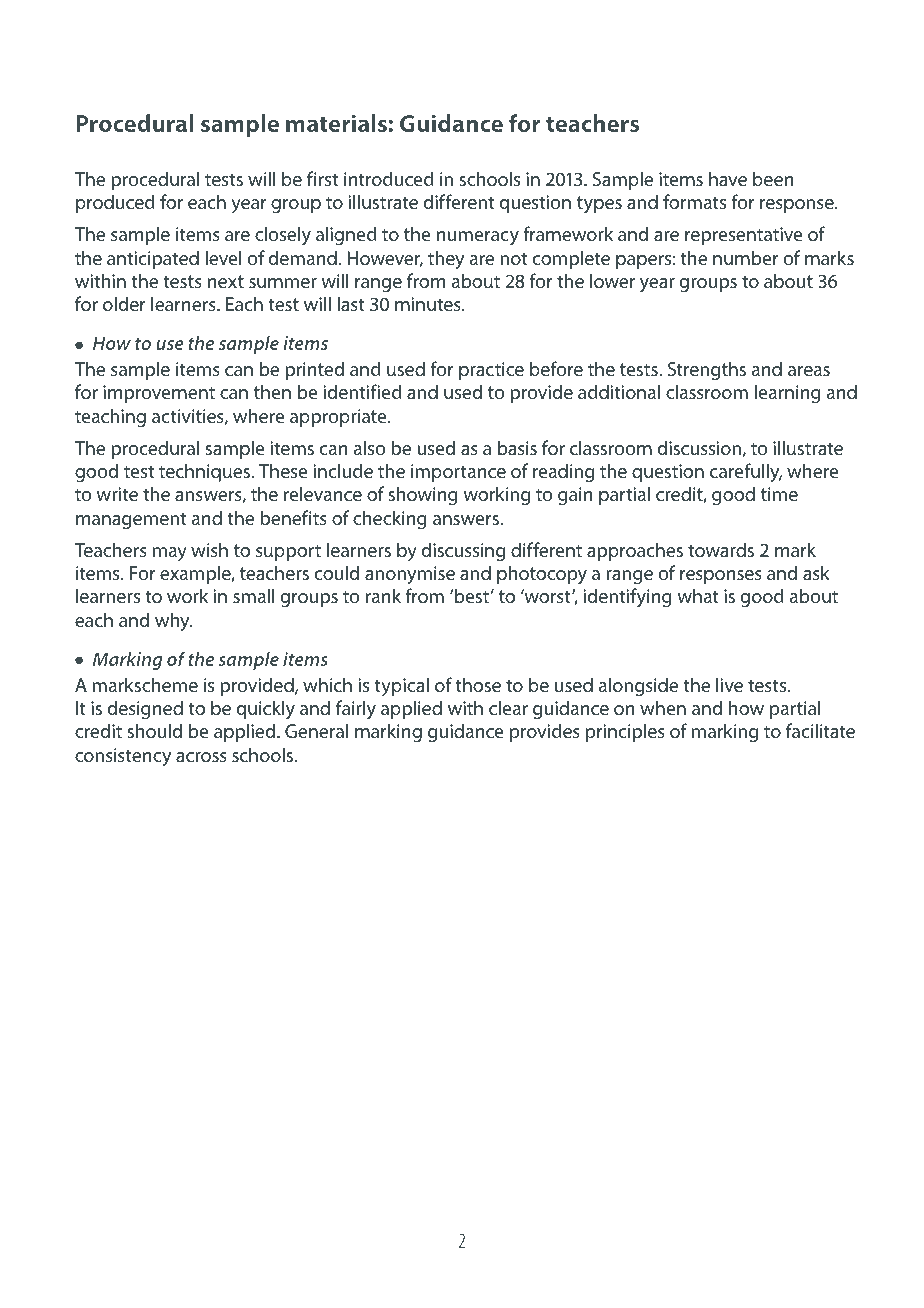 The image size is (924, 1308). What do you see at coordinates (728, 178) in the document?
I see `have` at bounding box center [728, 178].
